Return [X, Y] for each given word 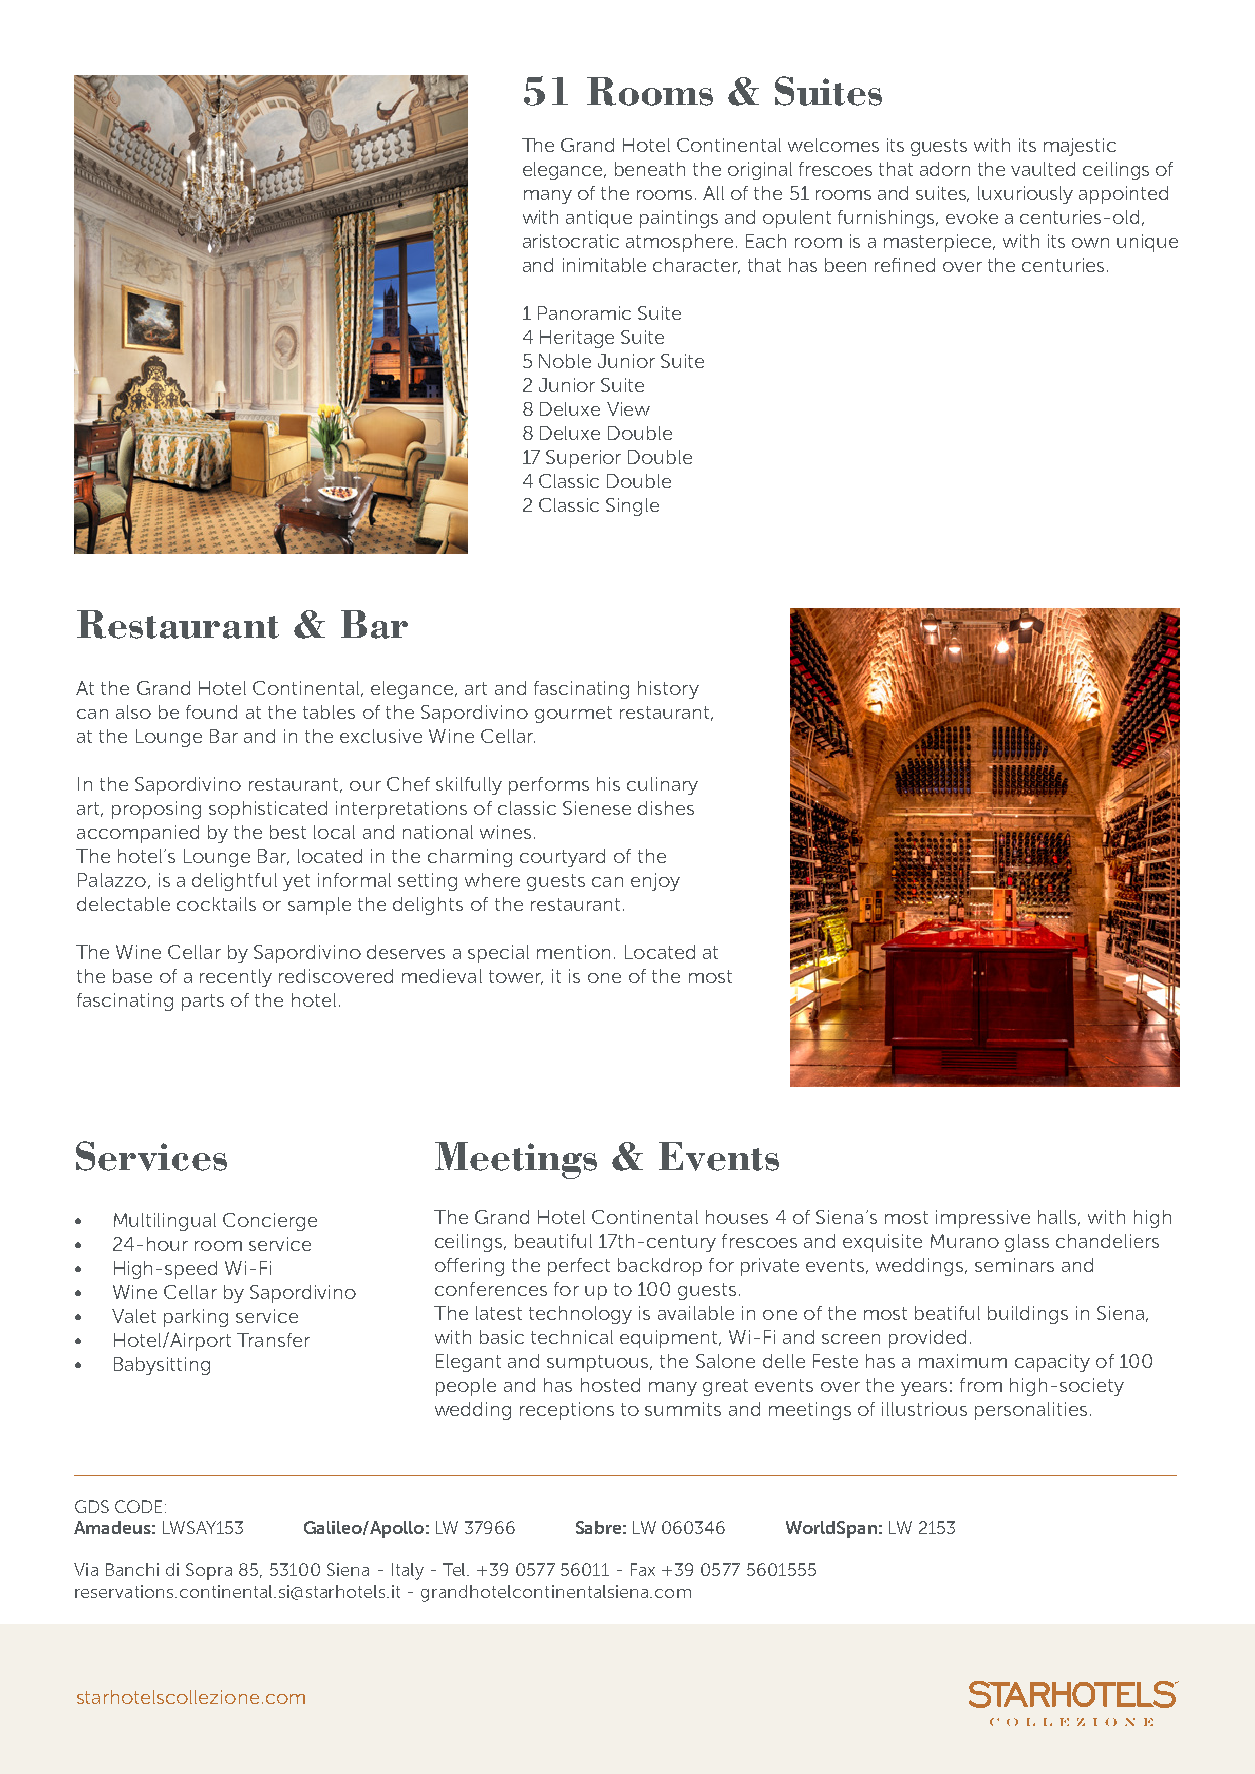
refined [905, 265]
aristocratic [571, 241]
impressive [983, 1219]
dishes [666, 808]
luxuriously [1025, 195]
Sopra [209, 1571]
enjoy [655, 882]
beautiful [553, 1241]
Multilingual [165, 1222]
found [211, 712]
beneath [650, 169]
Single [632, 507]
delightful [234, 882]
